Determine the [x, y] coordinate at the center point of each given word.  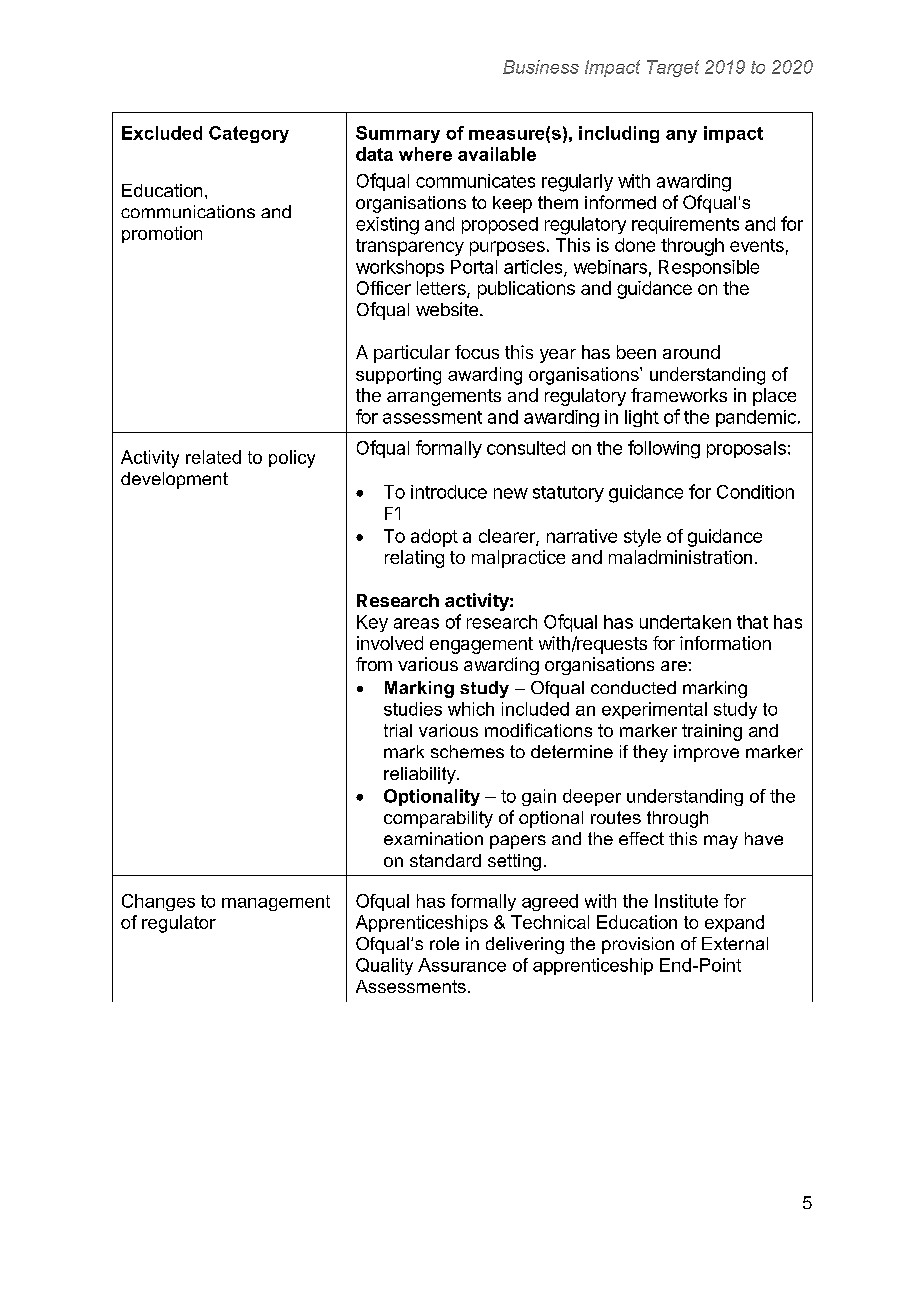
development [174, 480]
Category [249, 134]
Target [673, 68]
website [447, 309]
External [735, 943]
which [471, 709]
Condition [755, 492]
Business [541, 67]
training [712, 732]
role [444, 943]
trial [398, 730]
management [276, 903]
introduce [449, 492]
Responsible [709, 268]
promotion [162, 234]
